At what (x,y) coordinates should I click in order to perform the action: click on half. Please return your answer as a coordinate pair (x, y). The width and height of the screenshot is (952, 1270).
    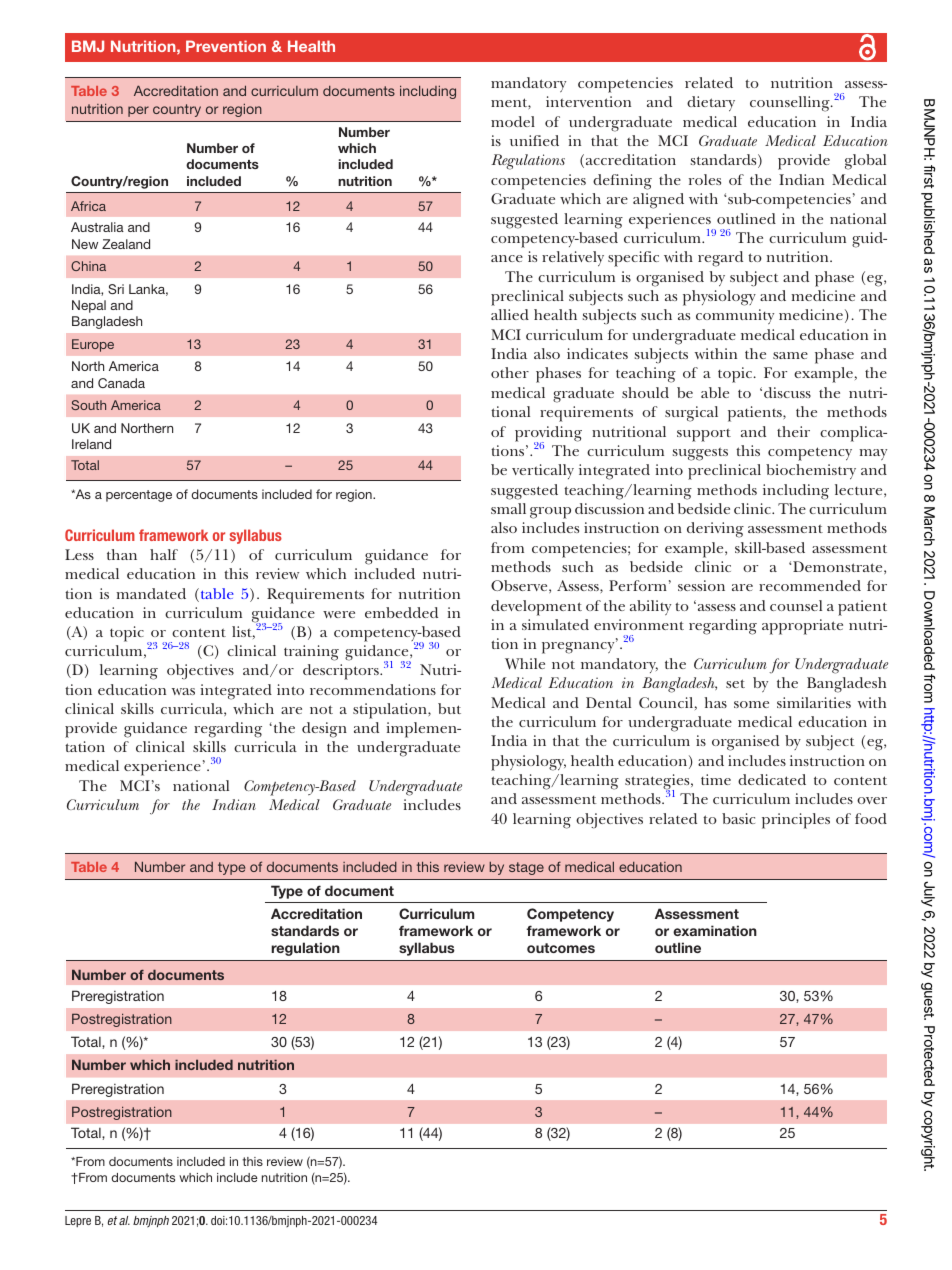
    Looking at the image, I should click on (164, 554).
